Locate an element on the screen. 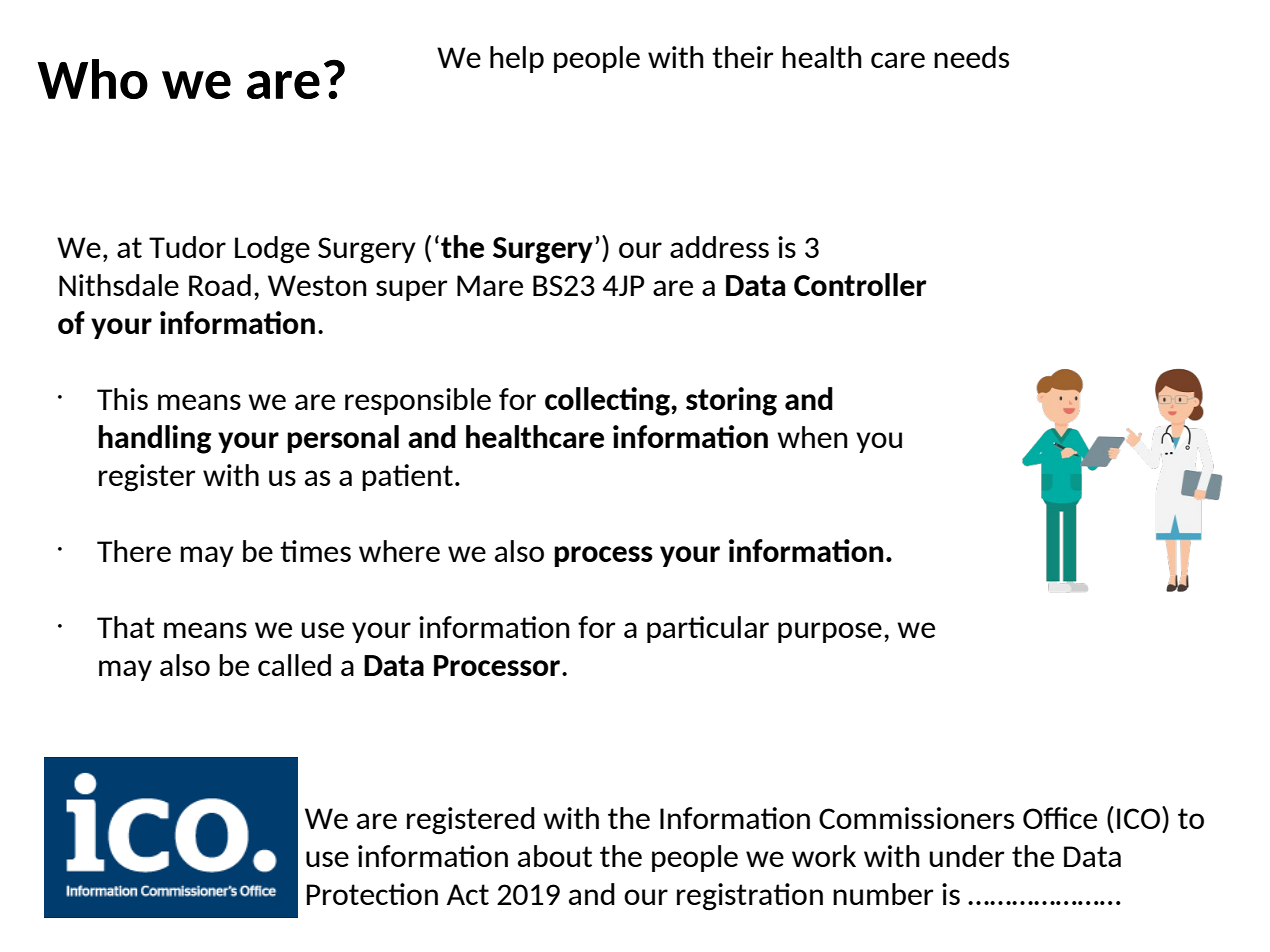  under is located at coordinates (967, 856).
